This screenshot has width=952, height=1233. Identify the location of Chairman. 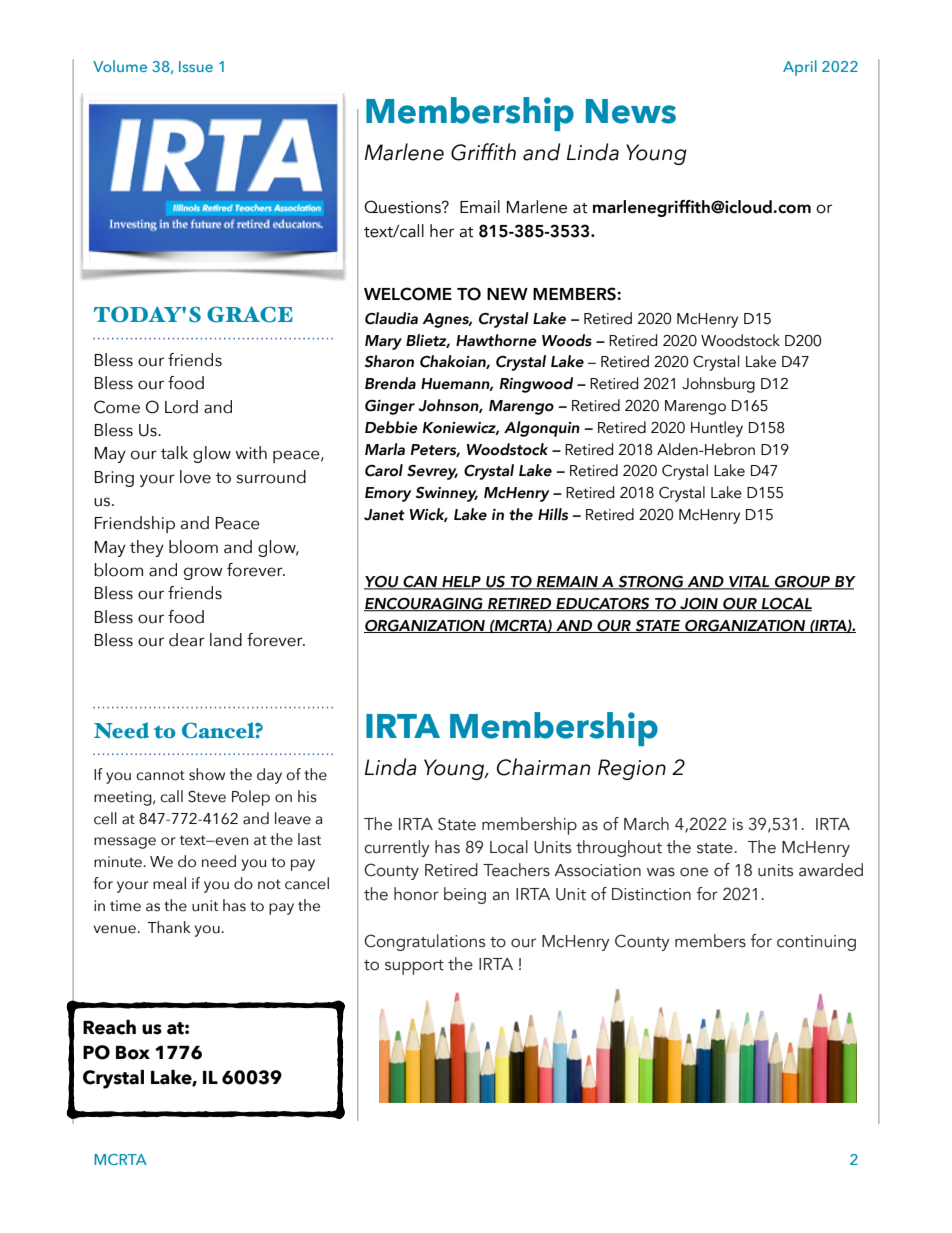
(543, 767).
